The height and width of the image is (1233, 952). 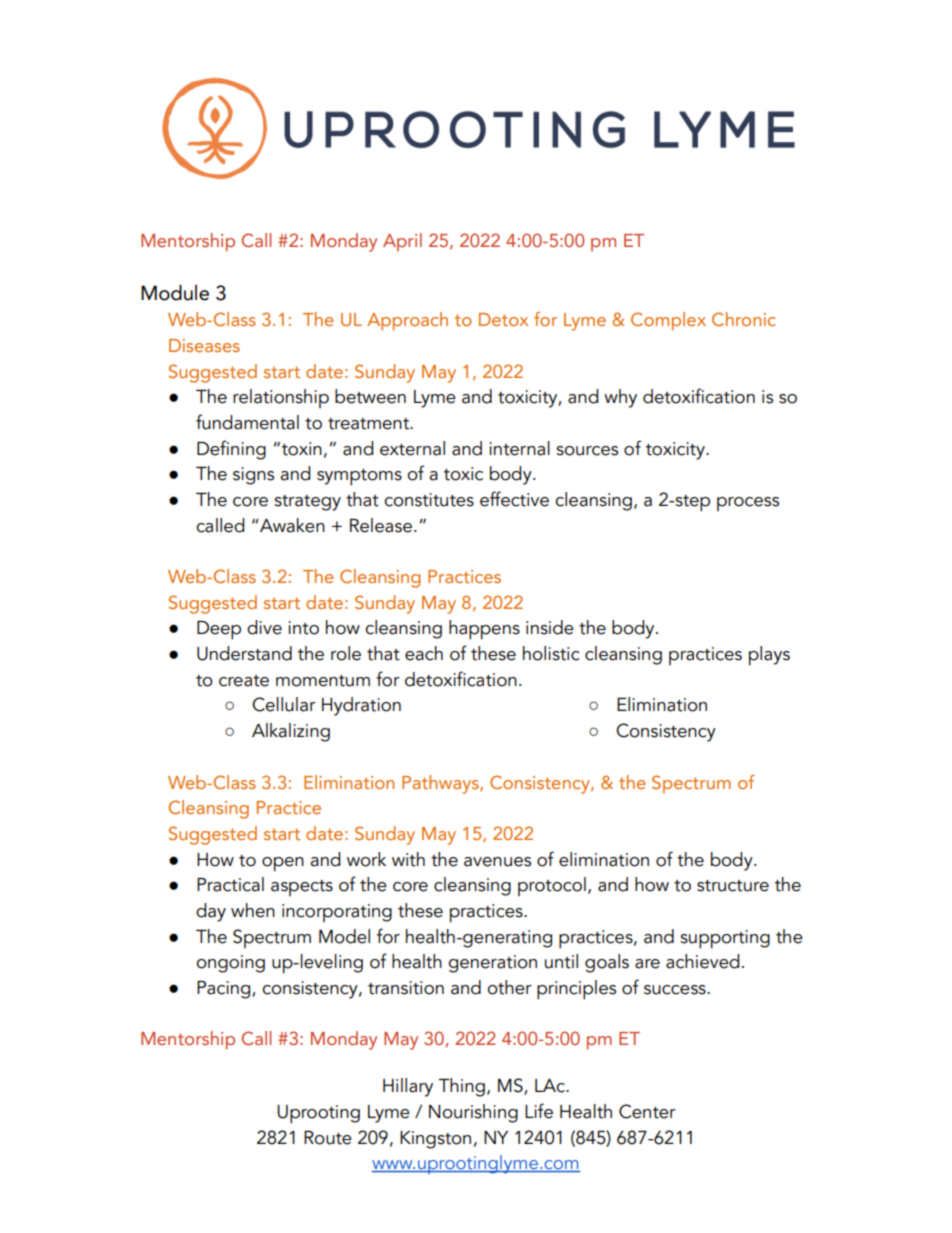 I want to click on create, so click(x=244, y=681).
